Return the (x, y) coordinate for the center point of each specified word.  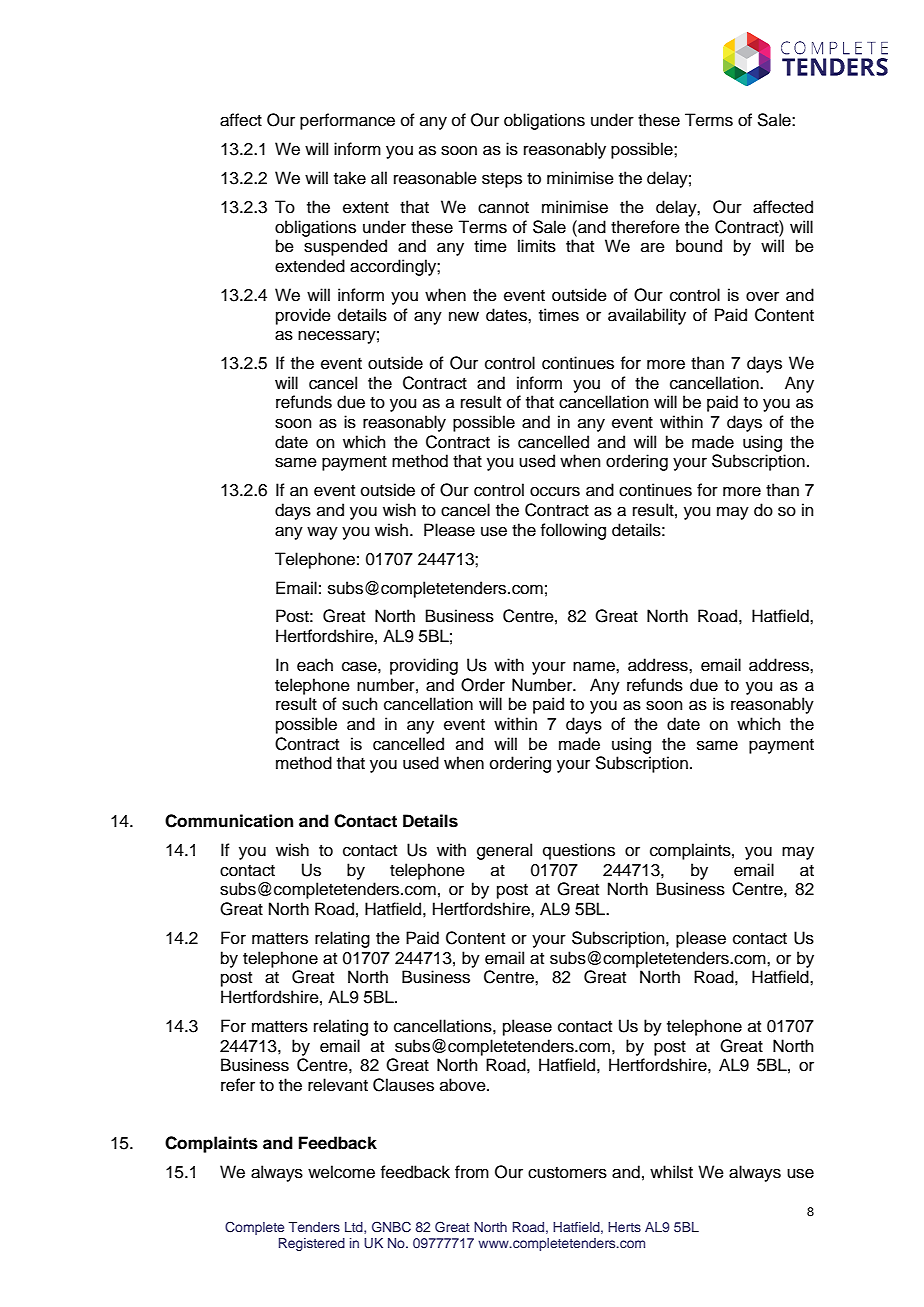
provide (303, 316)
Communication (229, 821)
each (315, 665)
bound (699, 246)
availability (647, 316)
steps (502, 180)
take (350, 178)
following (573, 531)
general (504, 851)
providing (424, 666)
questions (579, 851)
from (472, 1172)
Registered (312, 1244)
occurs (555, 491)
